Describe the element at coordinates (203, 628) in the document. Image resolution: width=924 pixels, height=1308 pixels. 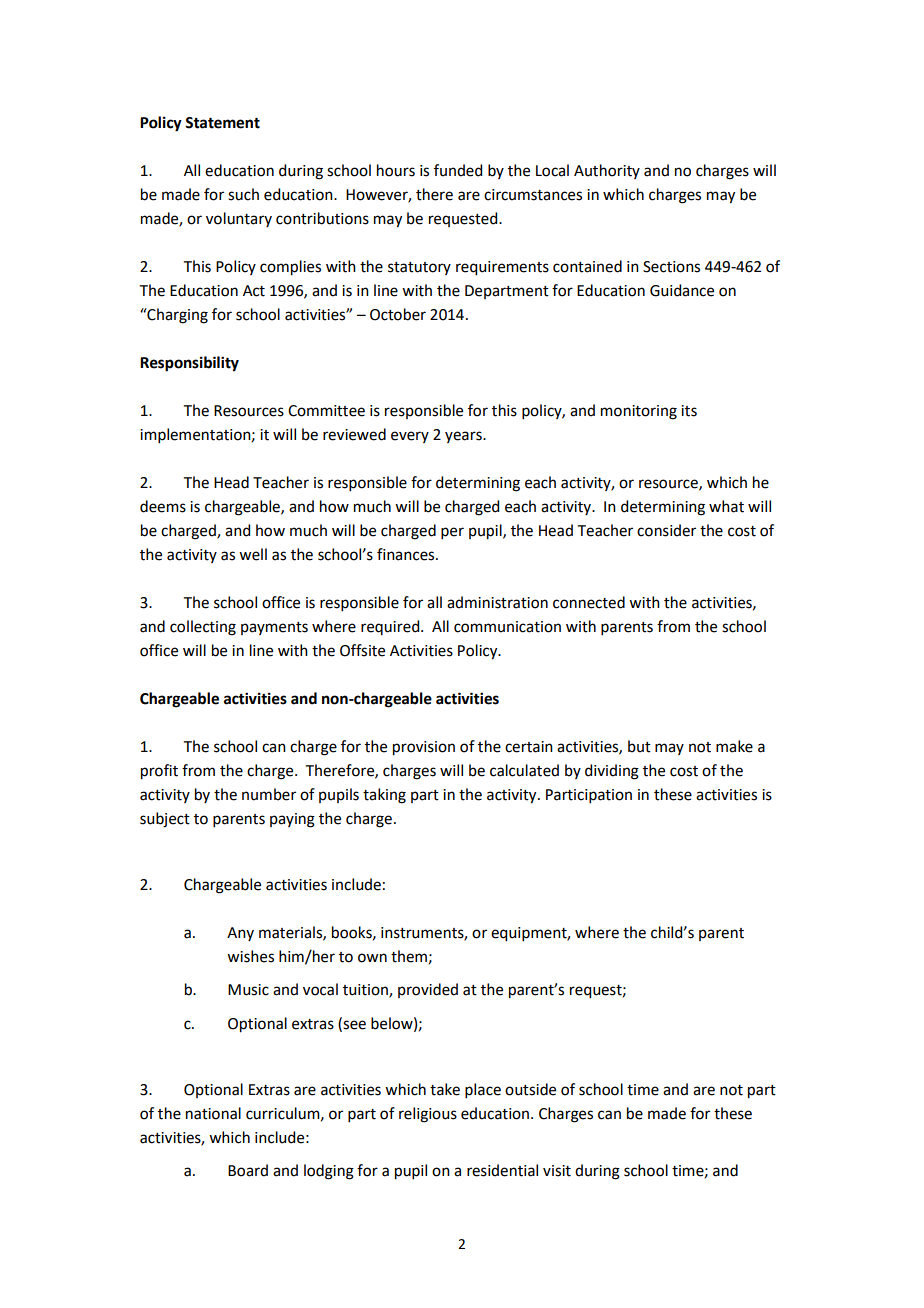
I see `collecting` at that location.
